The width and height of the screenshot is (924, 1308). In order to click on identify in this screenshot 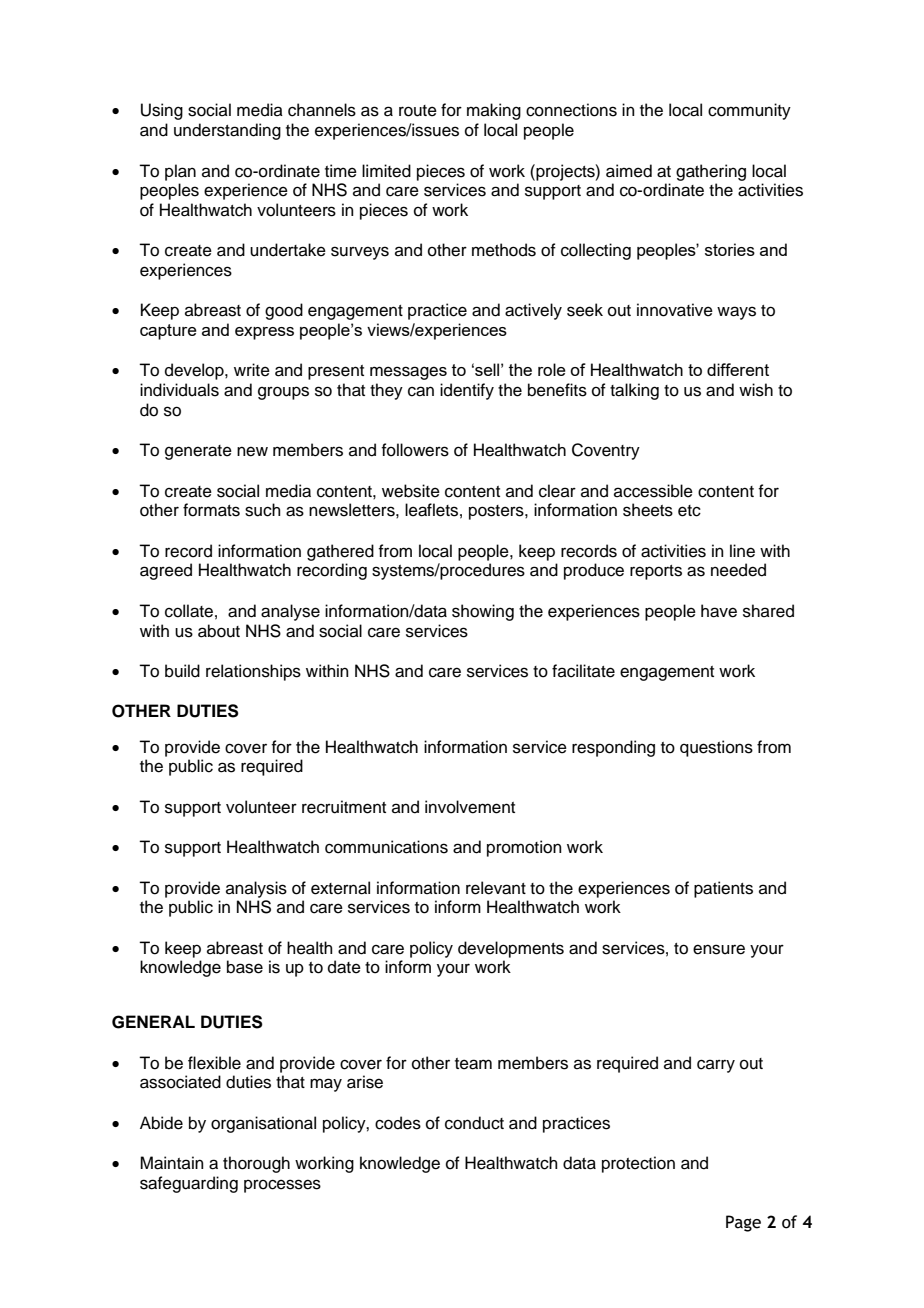, I will do `click(467, 391)`.
